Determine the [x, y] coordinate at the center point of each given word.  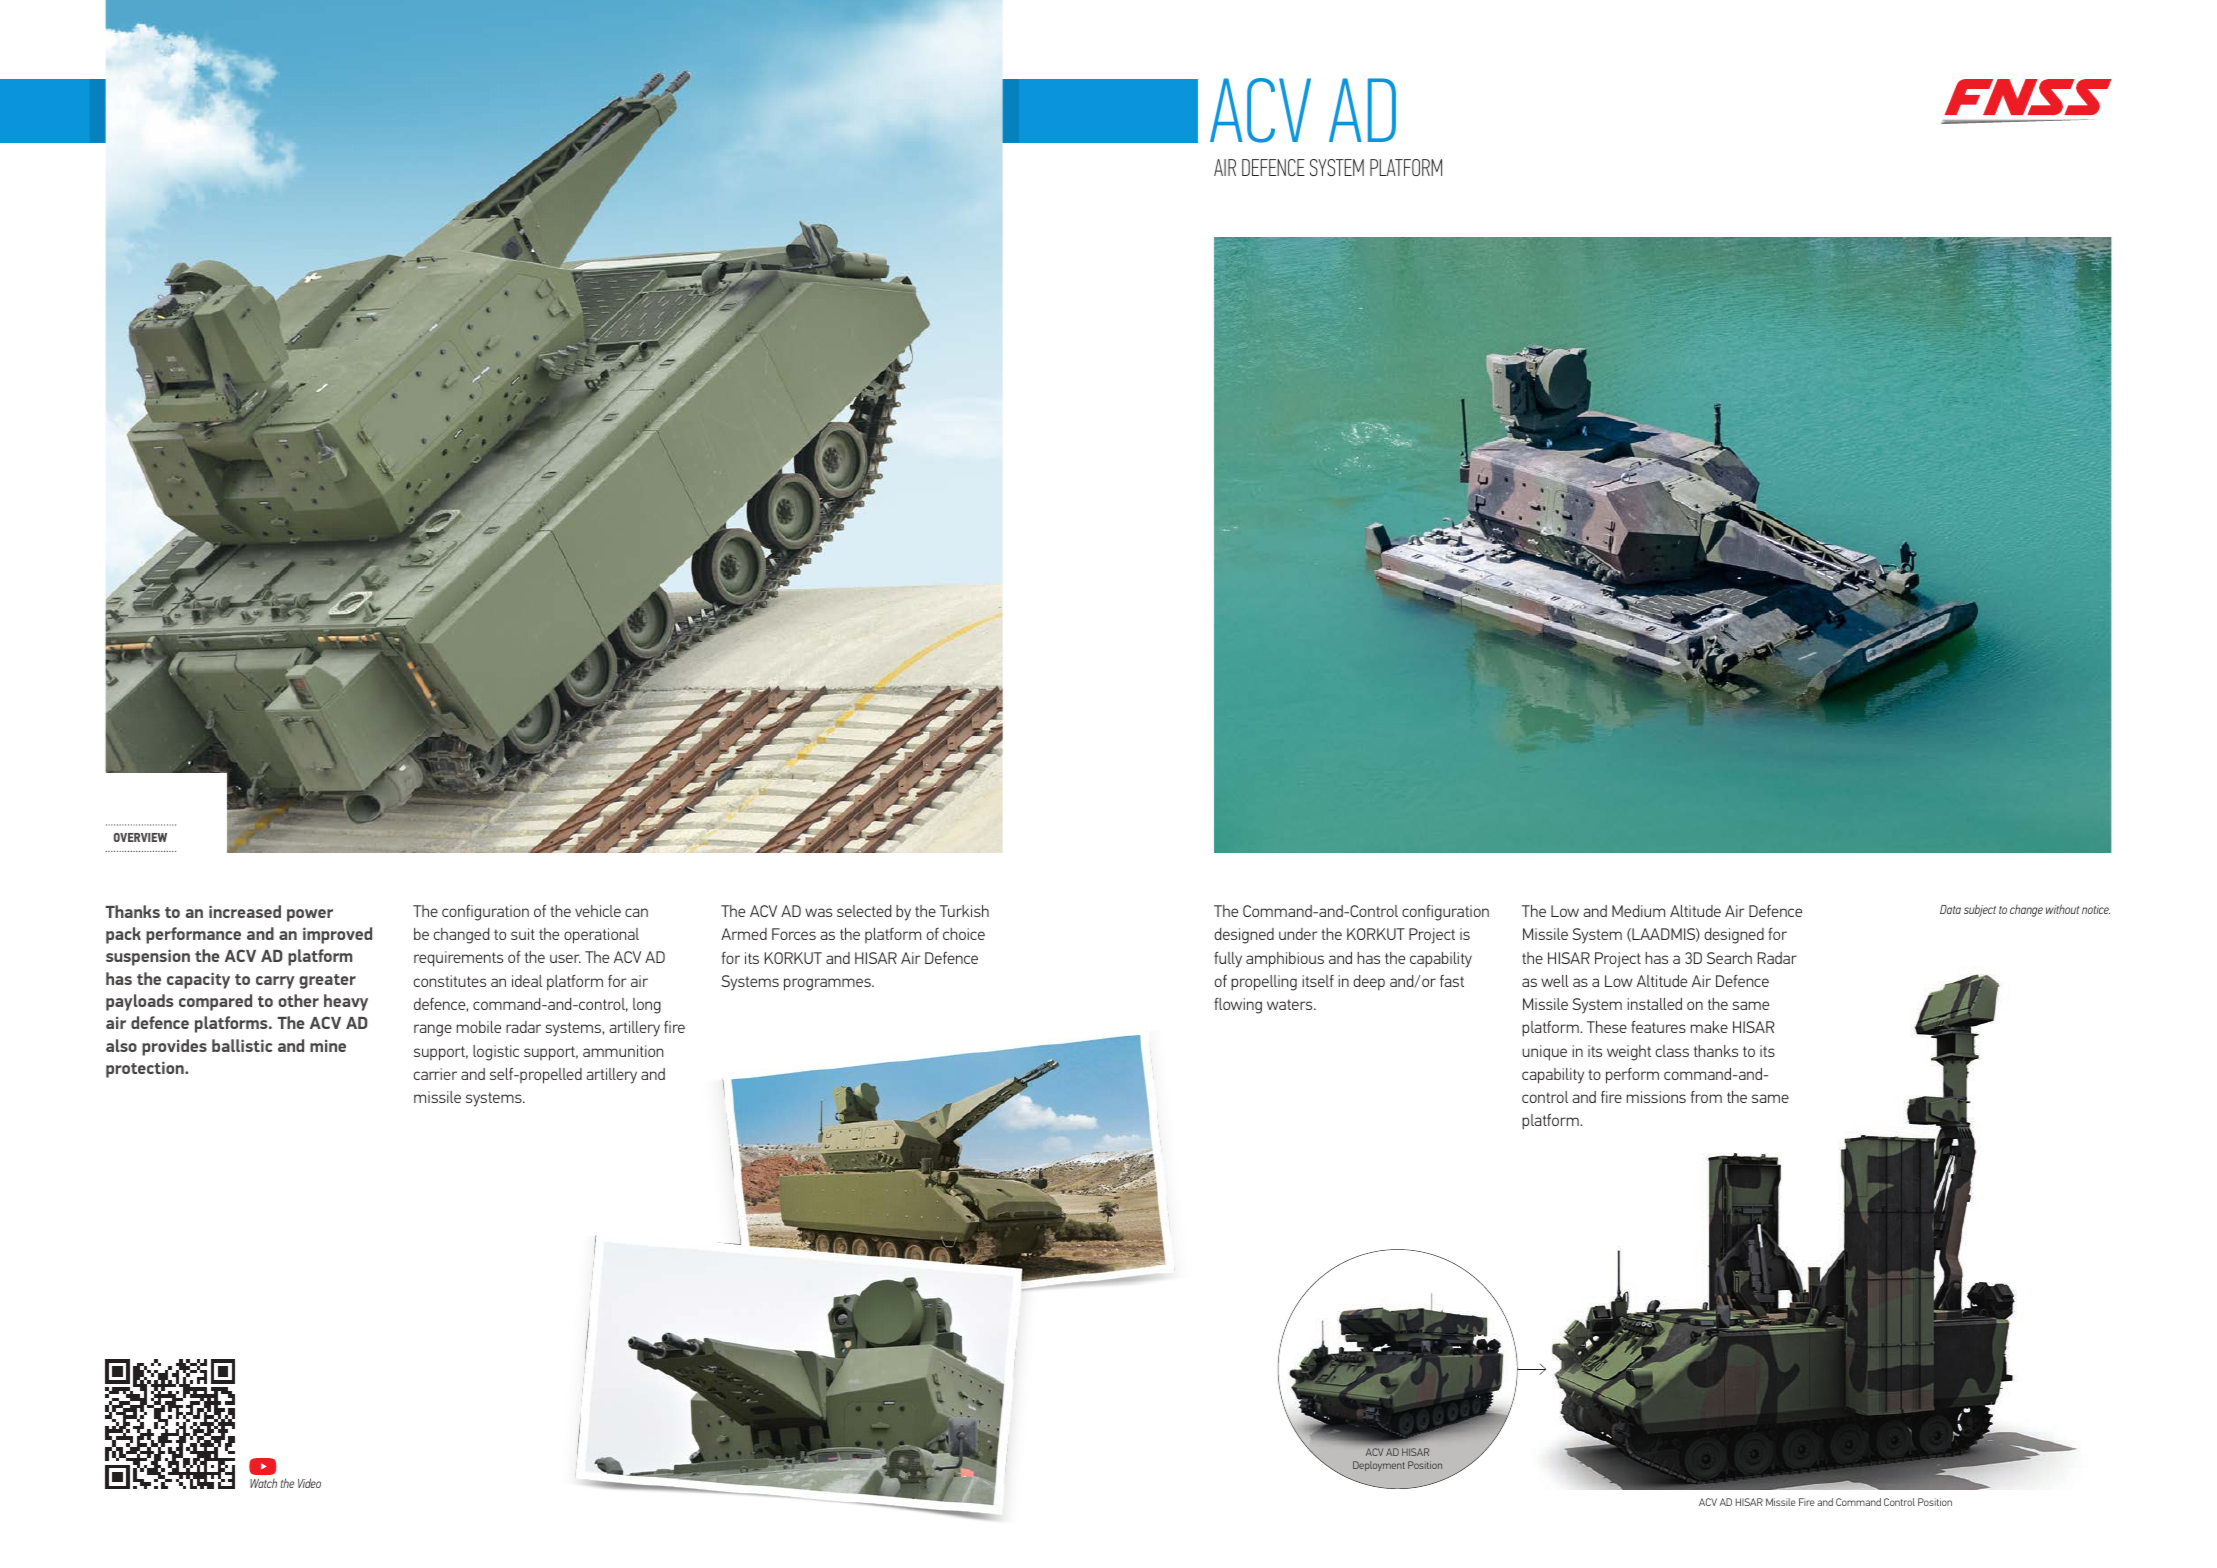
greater [327, 981]
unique [1544, 1053]
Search [1729, 958]
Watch [263, 1483]
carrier [435, 1074]
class [1672, 1051]
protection [146, 1069]
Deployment [1379, 1466]
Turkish [964, 911]
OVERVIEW [140, 837]
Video [309, 1483]
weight [1629, 1053]
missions [1656, 1097]
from [1706, 1097]
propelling [1264, 983]
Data [1950, 909]
